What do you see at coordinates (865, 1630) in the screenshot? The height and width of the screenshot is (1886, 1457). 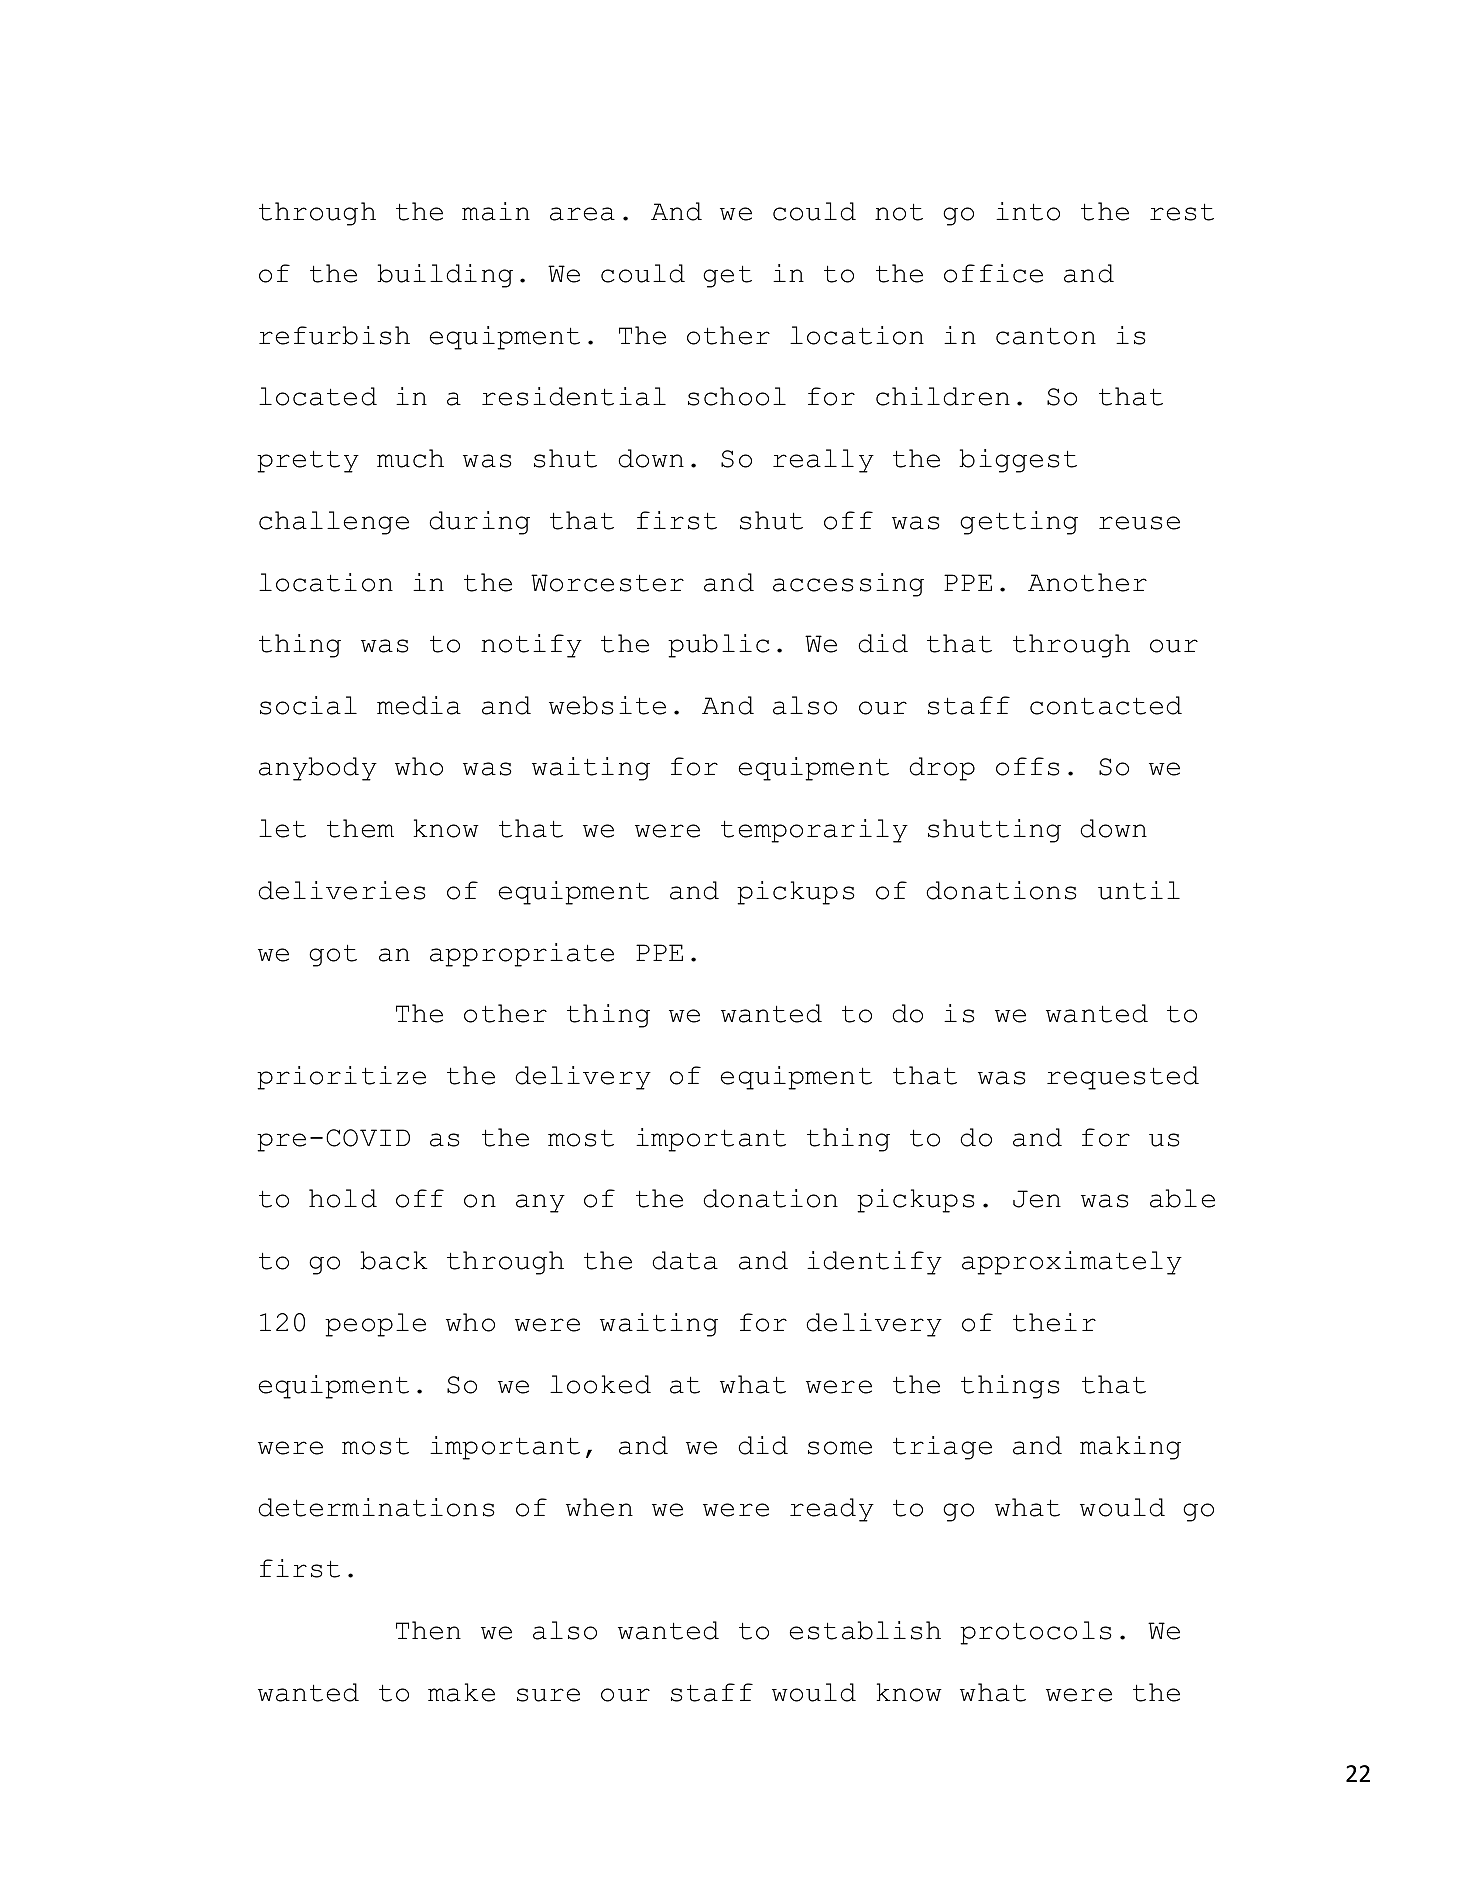 I see `establish` at bounding box center [865, 1630].
